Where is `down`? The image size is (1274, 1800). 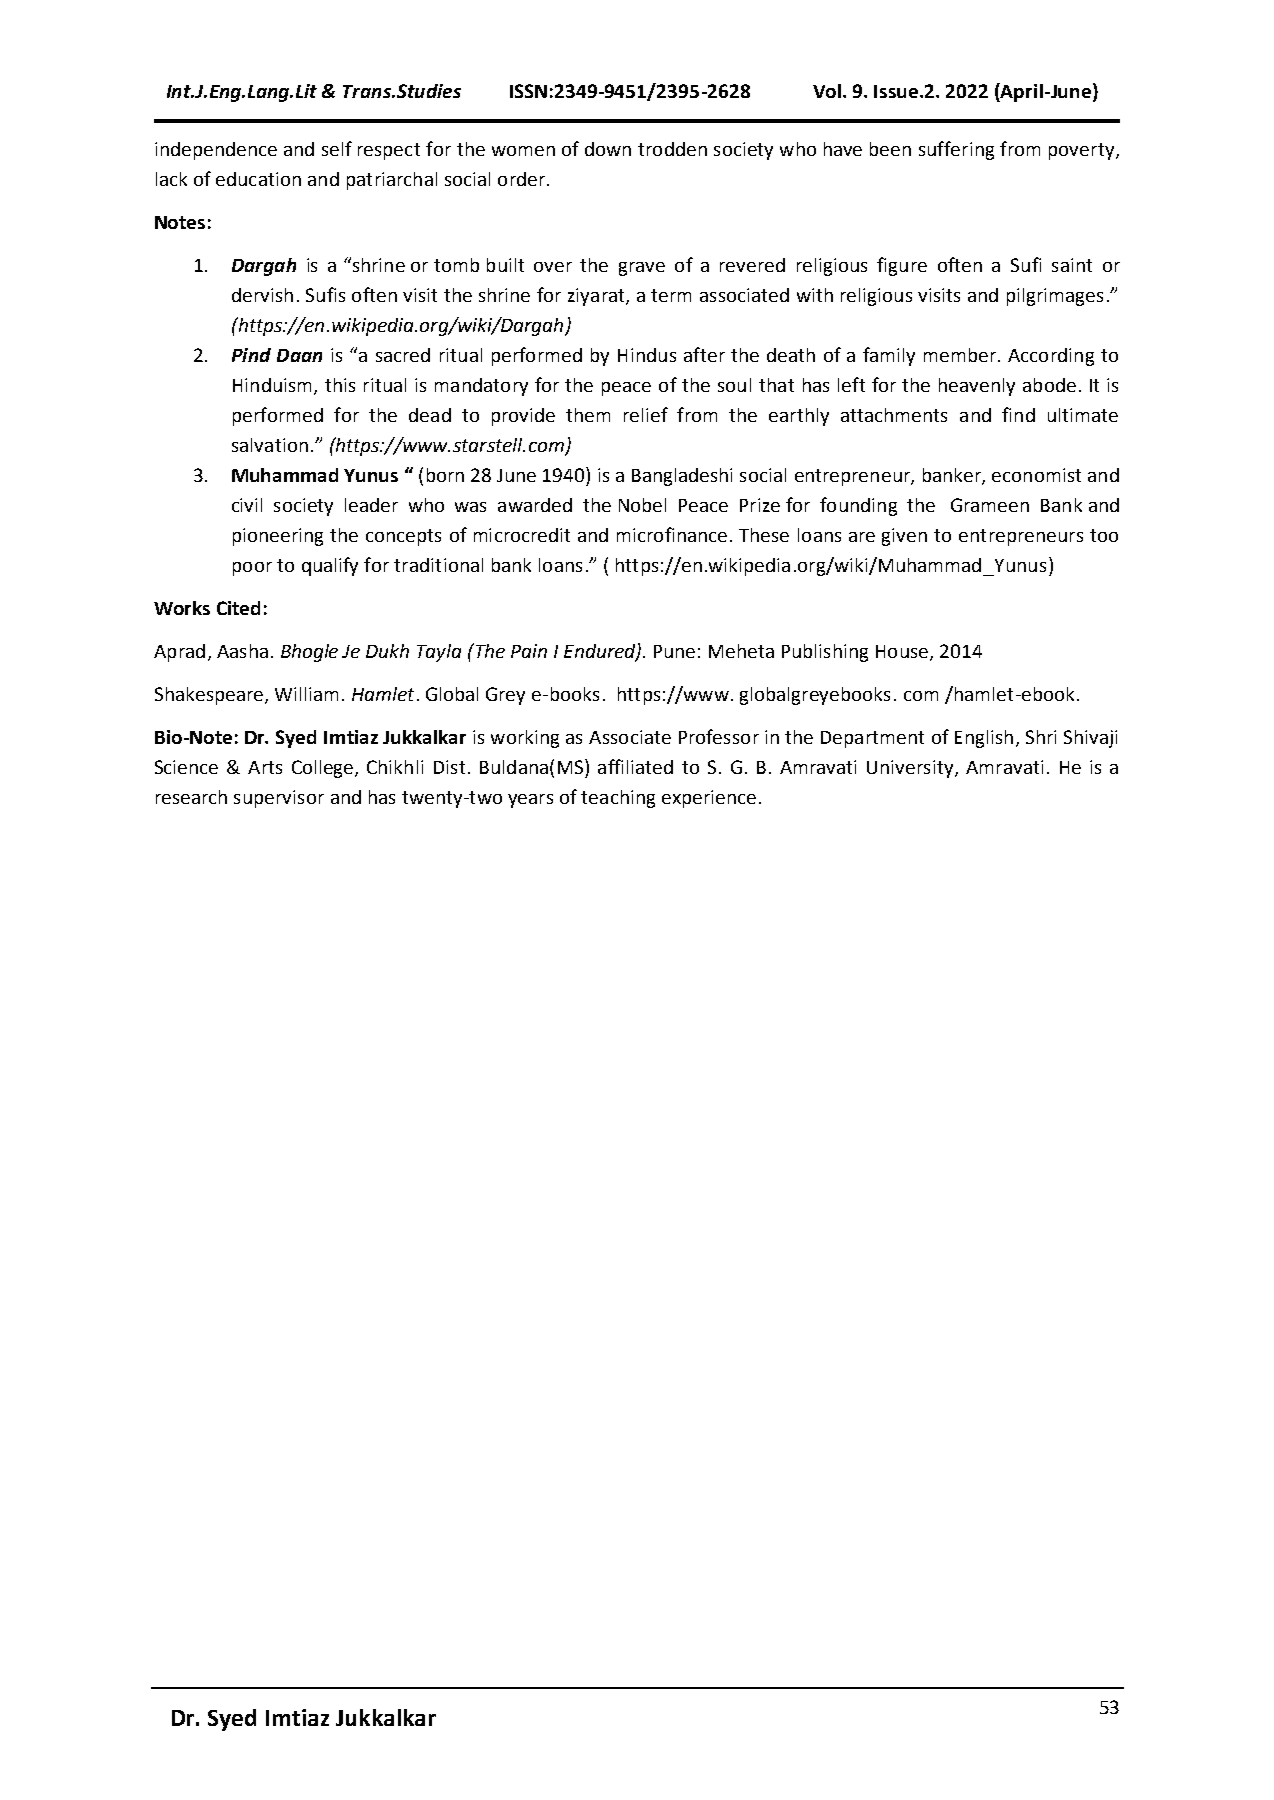
down is located at coordinates (608, 149).
